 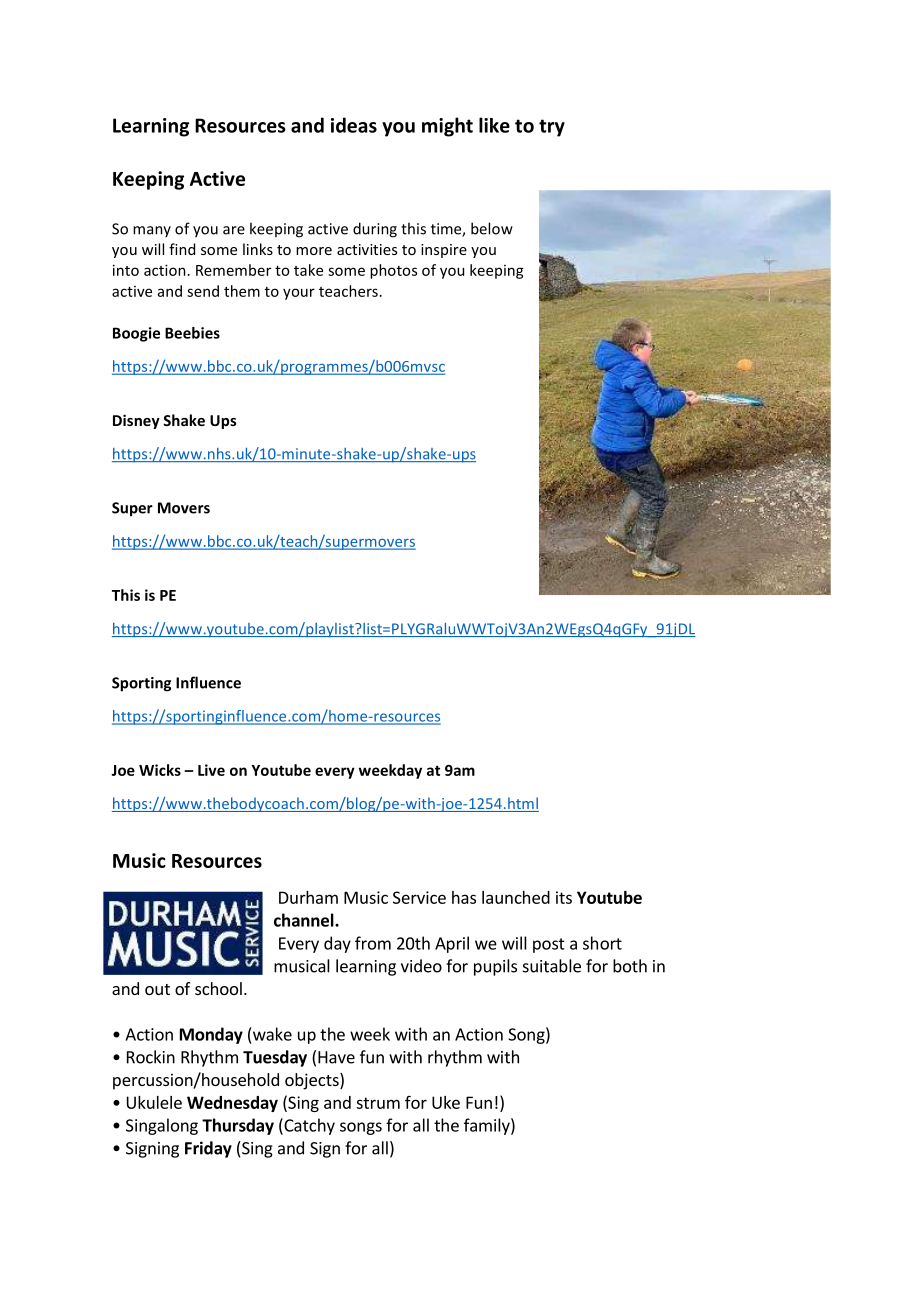 What do you see at coordinates (218, 988) in the screenshot?
I see `school` at bounding box center [218, 988].
